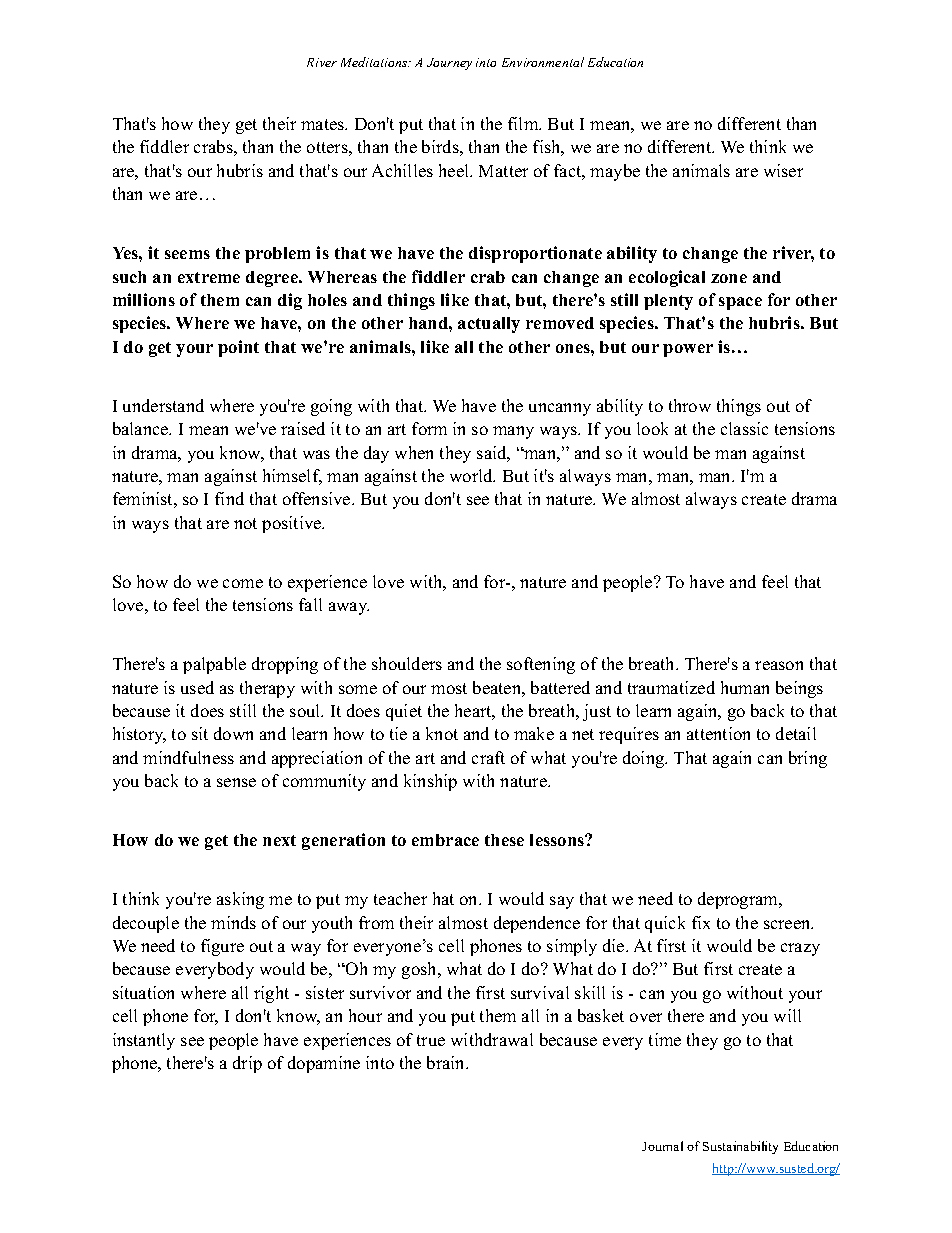 The height and width of the document is (1233, 952). Describe the element at coordinates (247, 1064) in the document. I see `drip` at that location.
